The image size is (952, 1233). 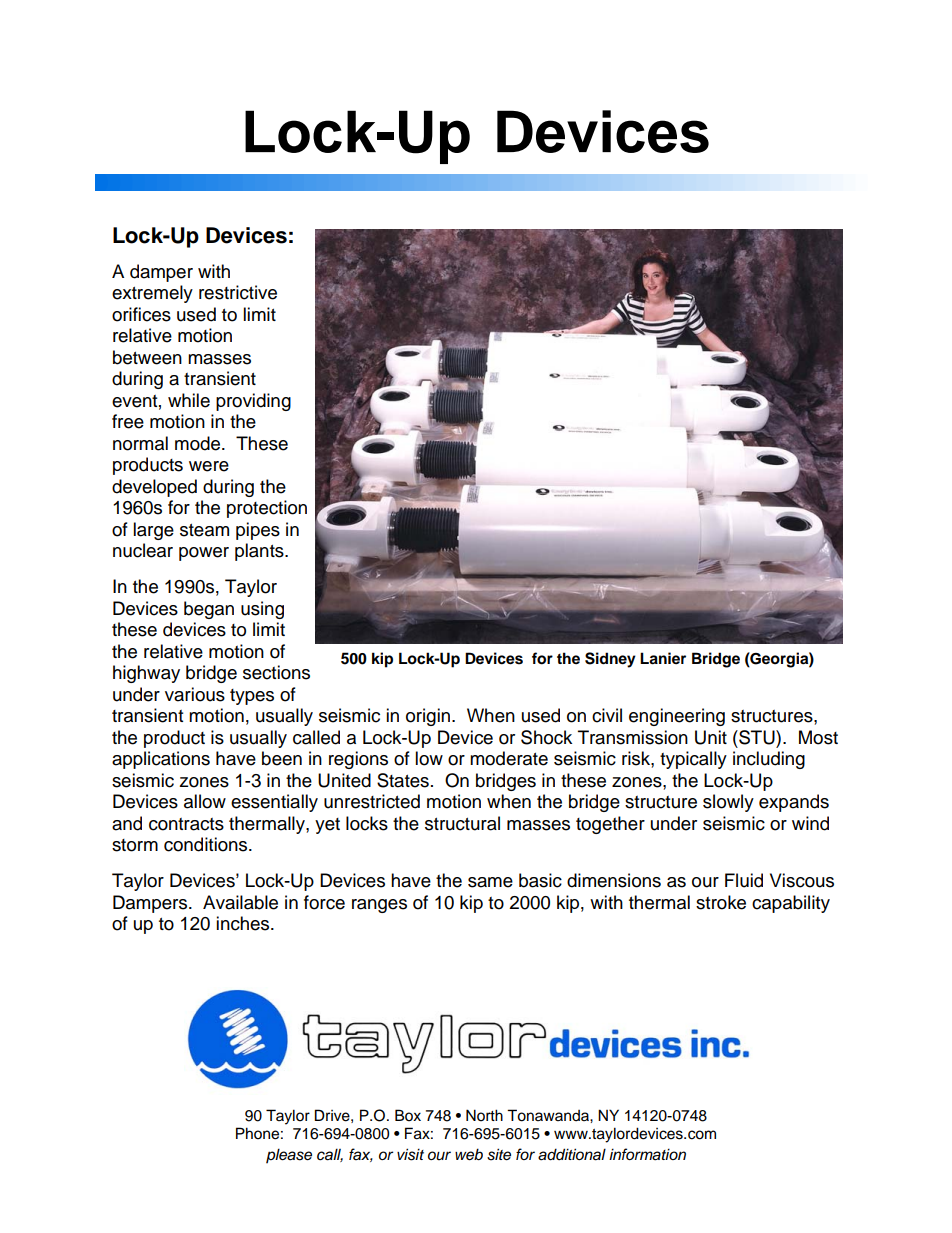 I want to click on STU, so click(x=757, y=737).
